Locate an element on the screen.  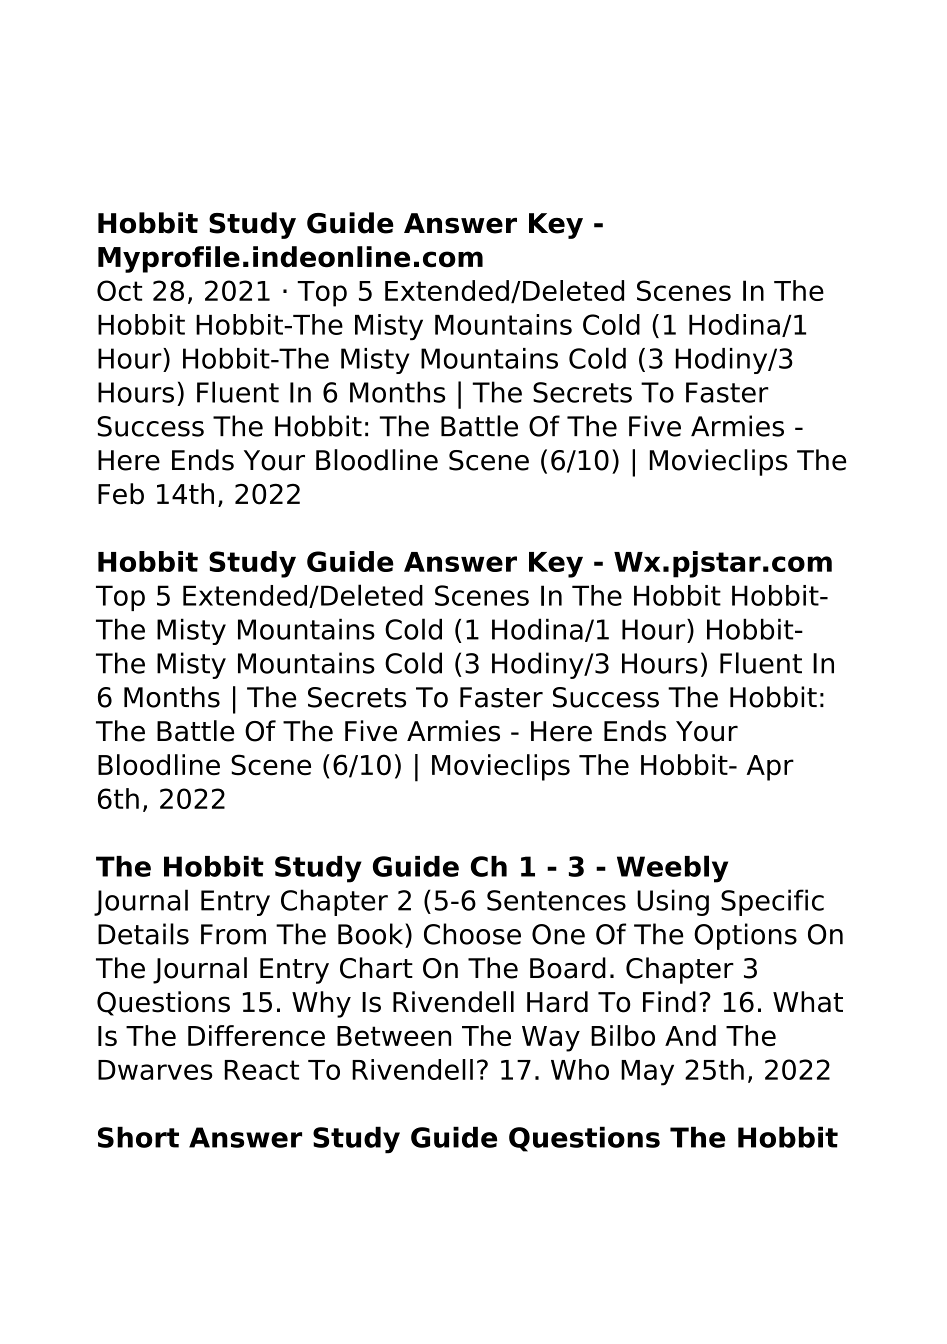
Specific is located at coordinates (772, 902).
